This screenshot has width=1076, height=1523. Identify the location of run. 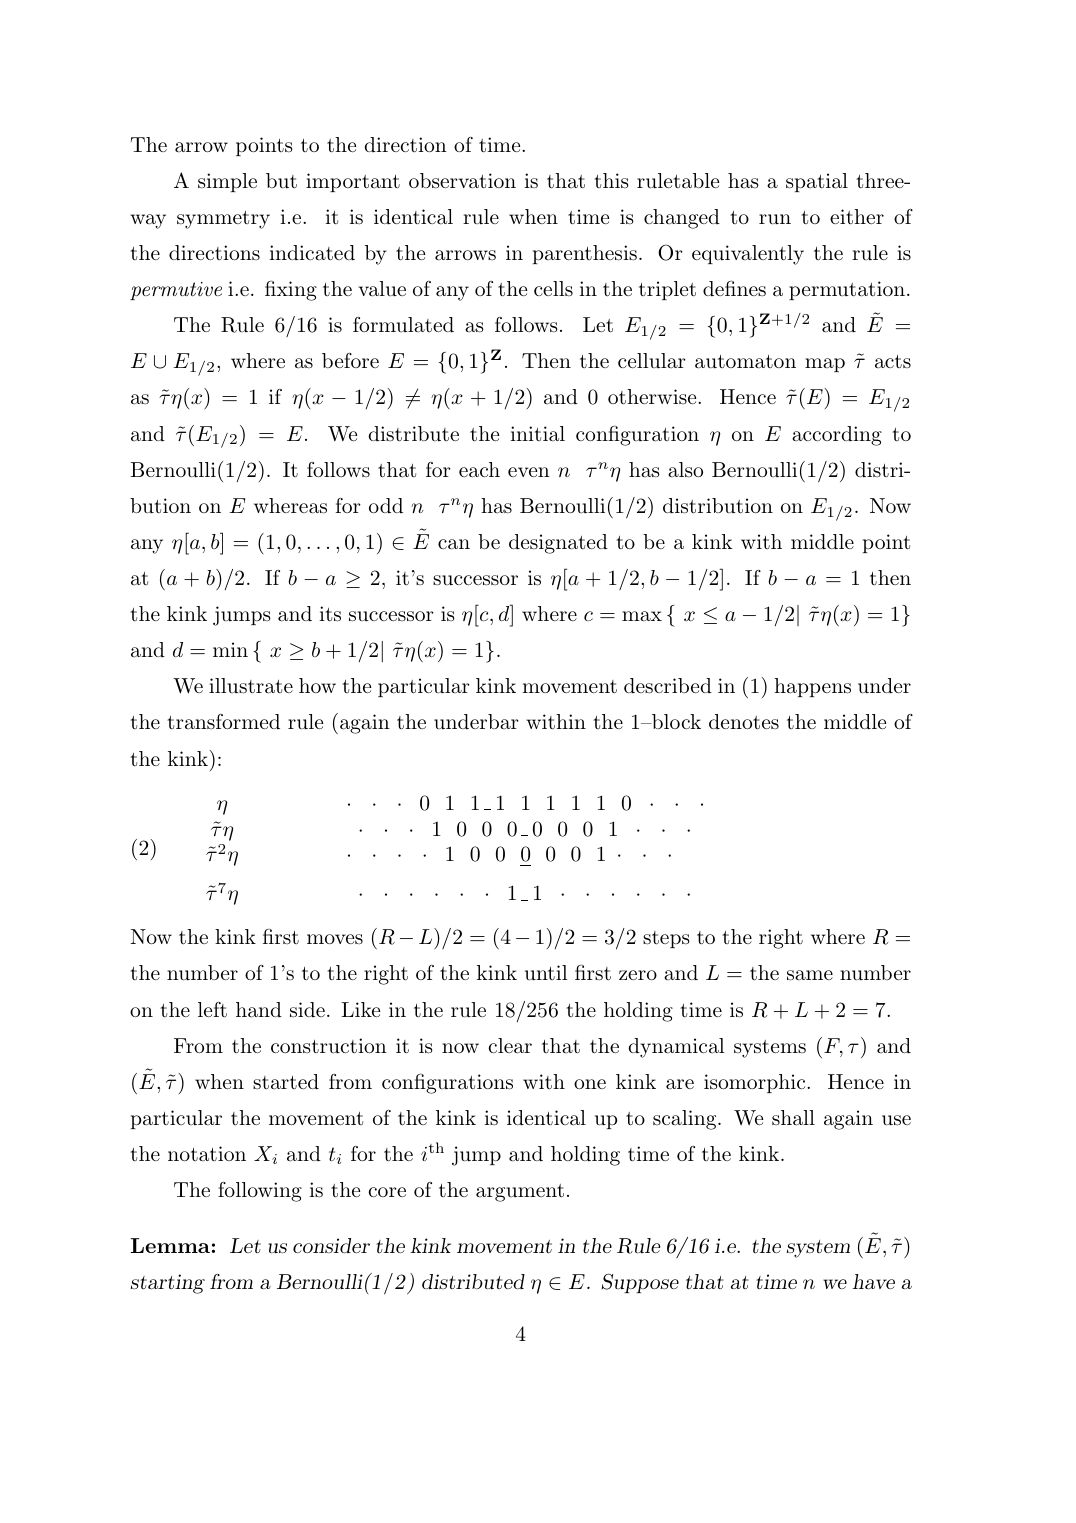
(775, 219).
